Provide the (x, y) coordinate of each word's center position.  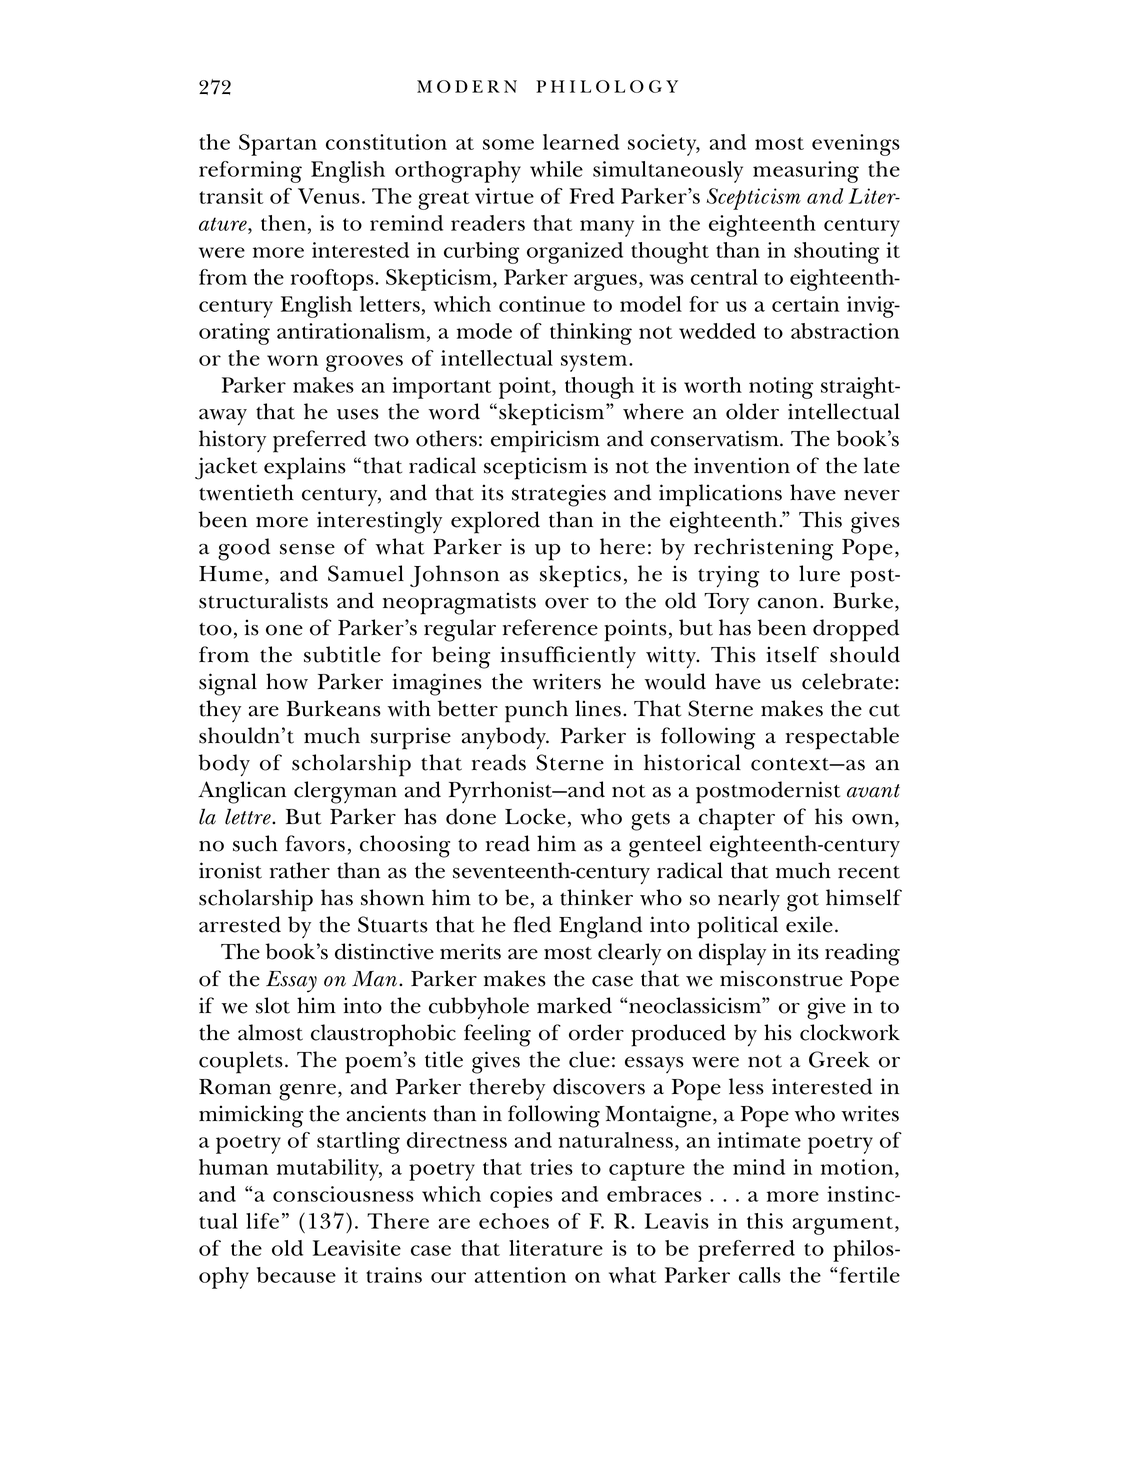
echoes (514, 1221)
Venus (329, 196)
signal (228, 684)
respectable (842, 738)
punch (536, 711)
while (556, 169)
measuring (806, 172)
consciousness (343, 1194)
